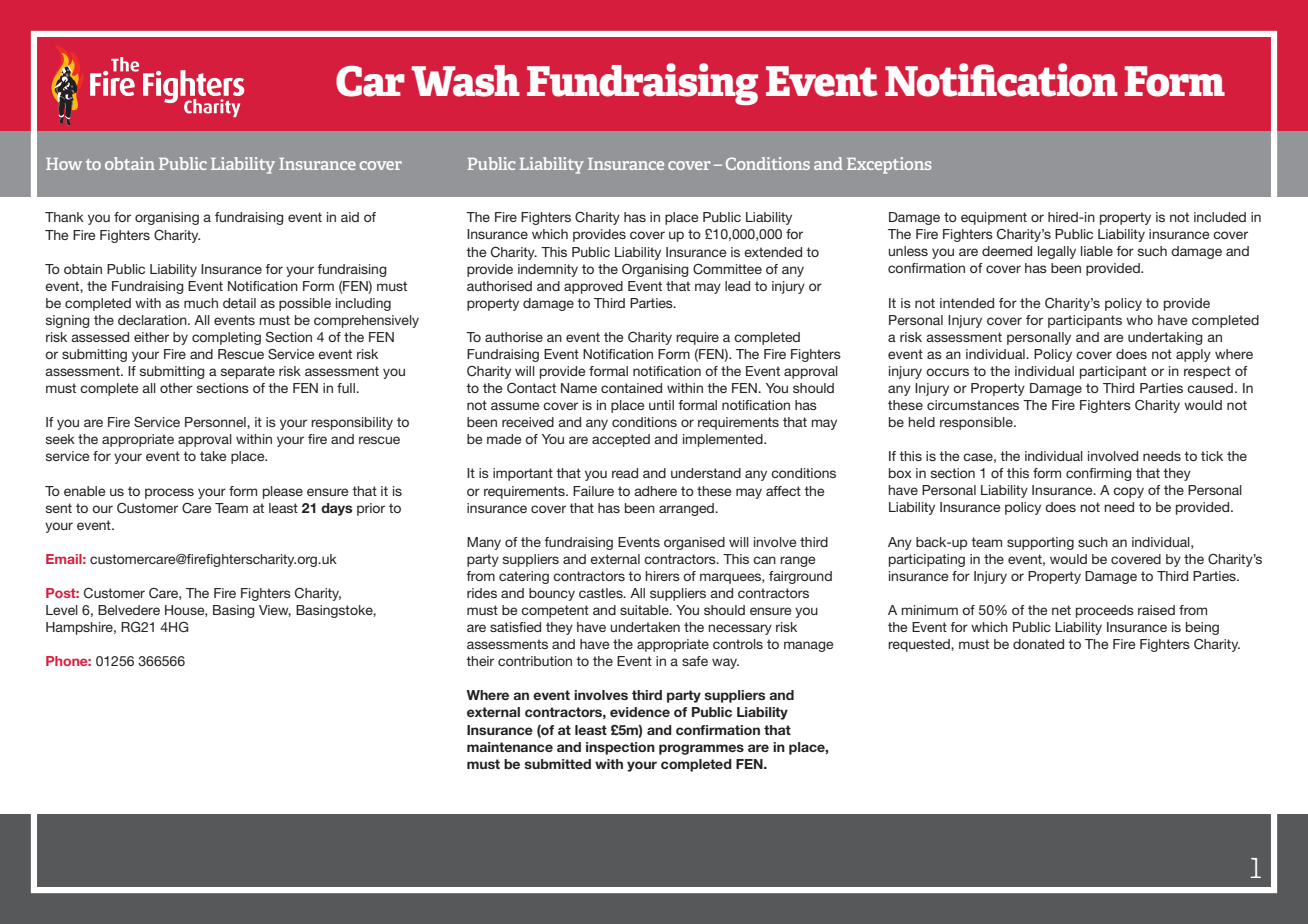 The image size is (1308, 924). What do you see at coordinates (216, 422) in the page?
I see `Personnel` at bounding box center [216, 422].
